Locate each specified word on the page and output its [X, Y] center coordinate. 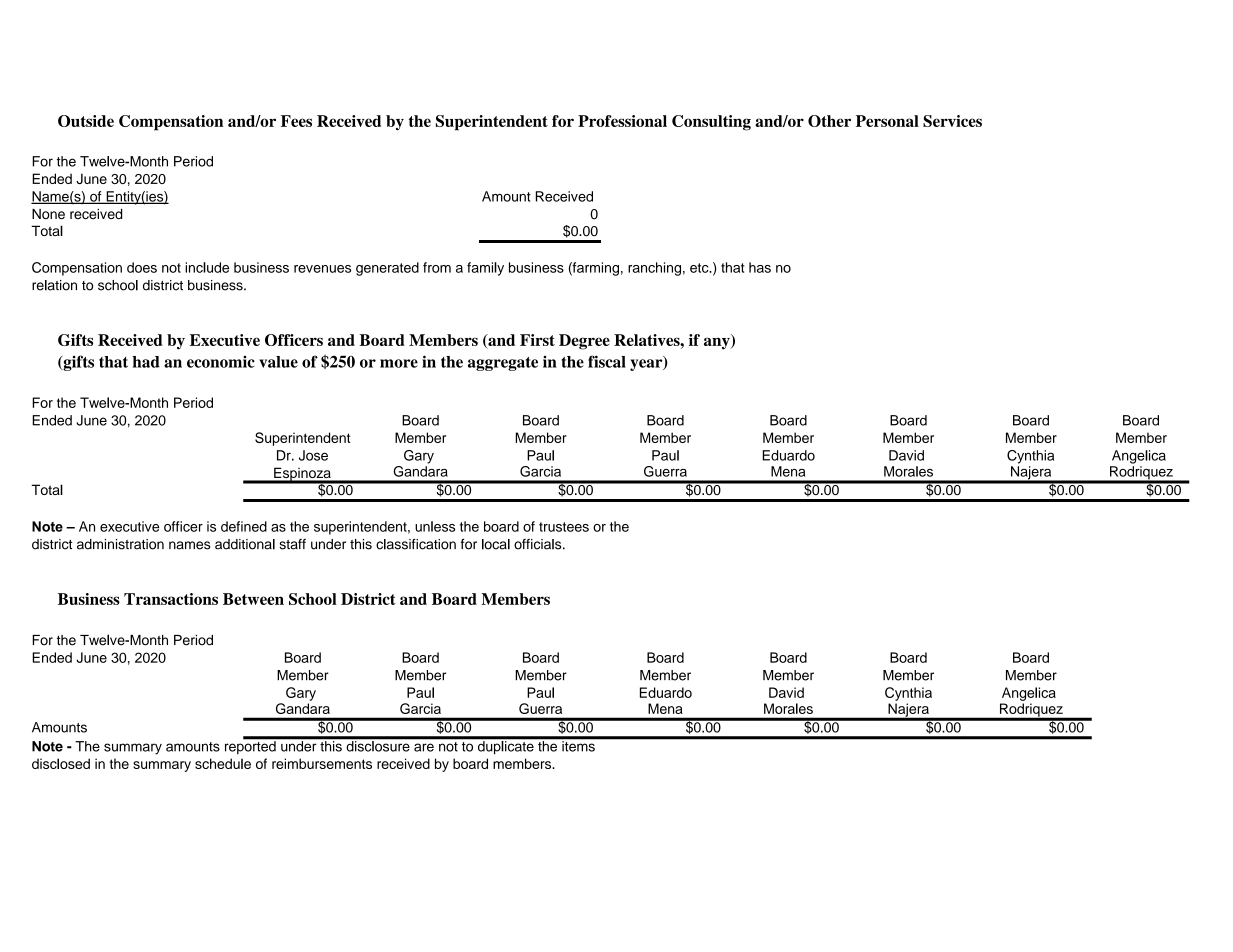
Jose [313, 455]
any [718, 342]
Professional [622, 121]
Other [829, 121]
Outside [86, 121]
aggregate [503, 364]
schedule [223, 763]
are [424, 747]
